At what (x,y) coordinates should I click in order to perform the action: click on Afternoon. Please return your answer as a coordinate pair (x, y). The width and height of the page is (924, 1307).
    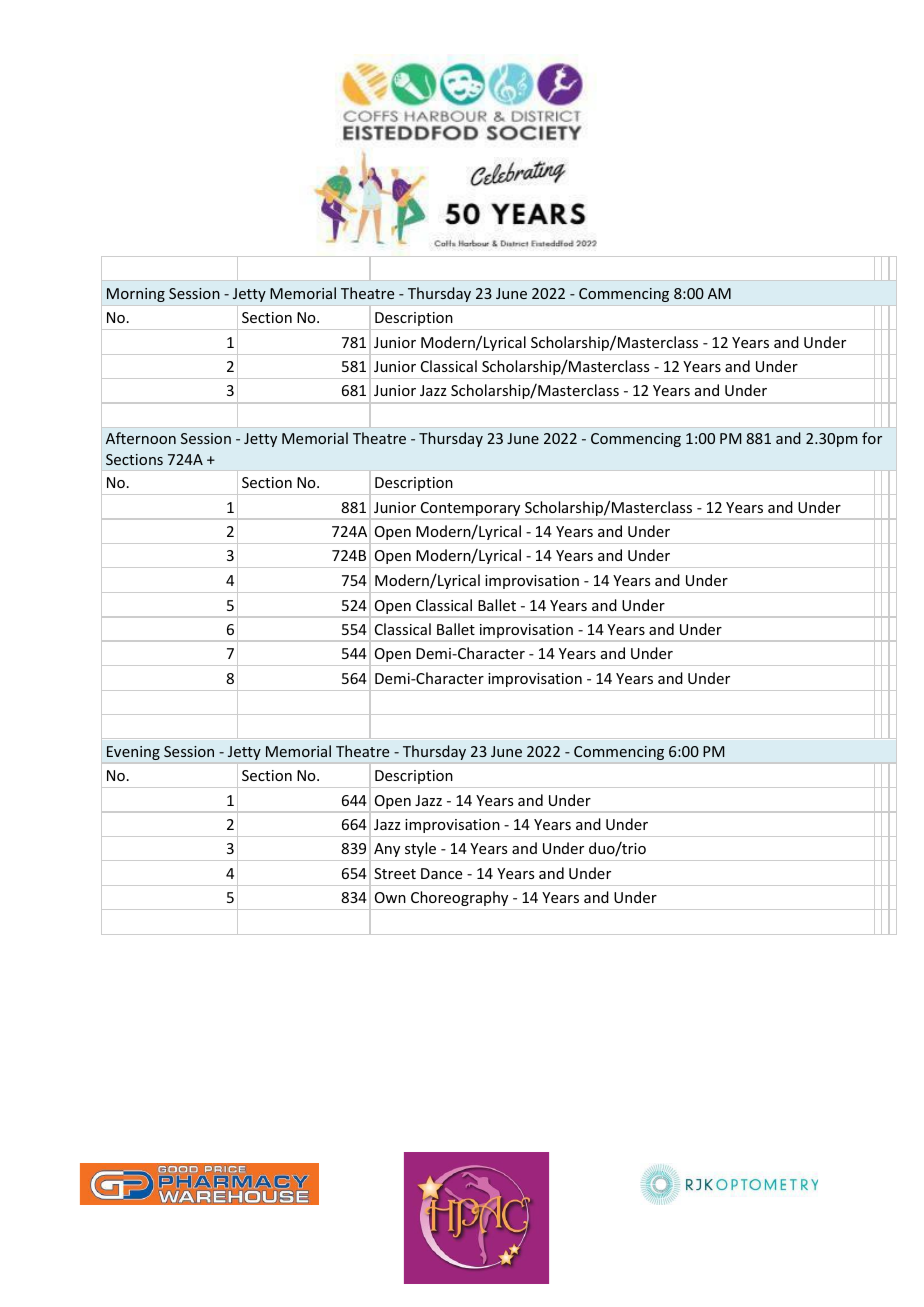
    Looking at the image, I should click on (141, 438).
